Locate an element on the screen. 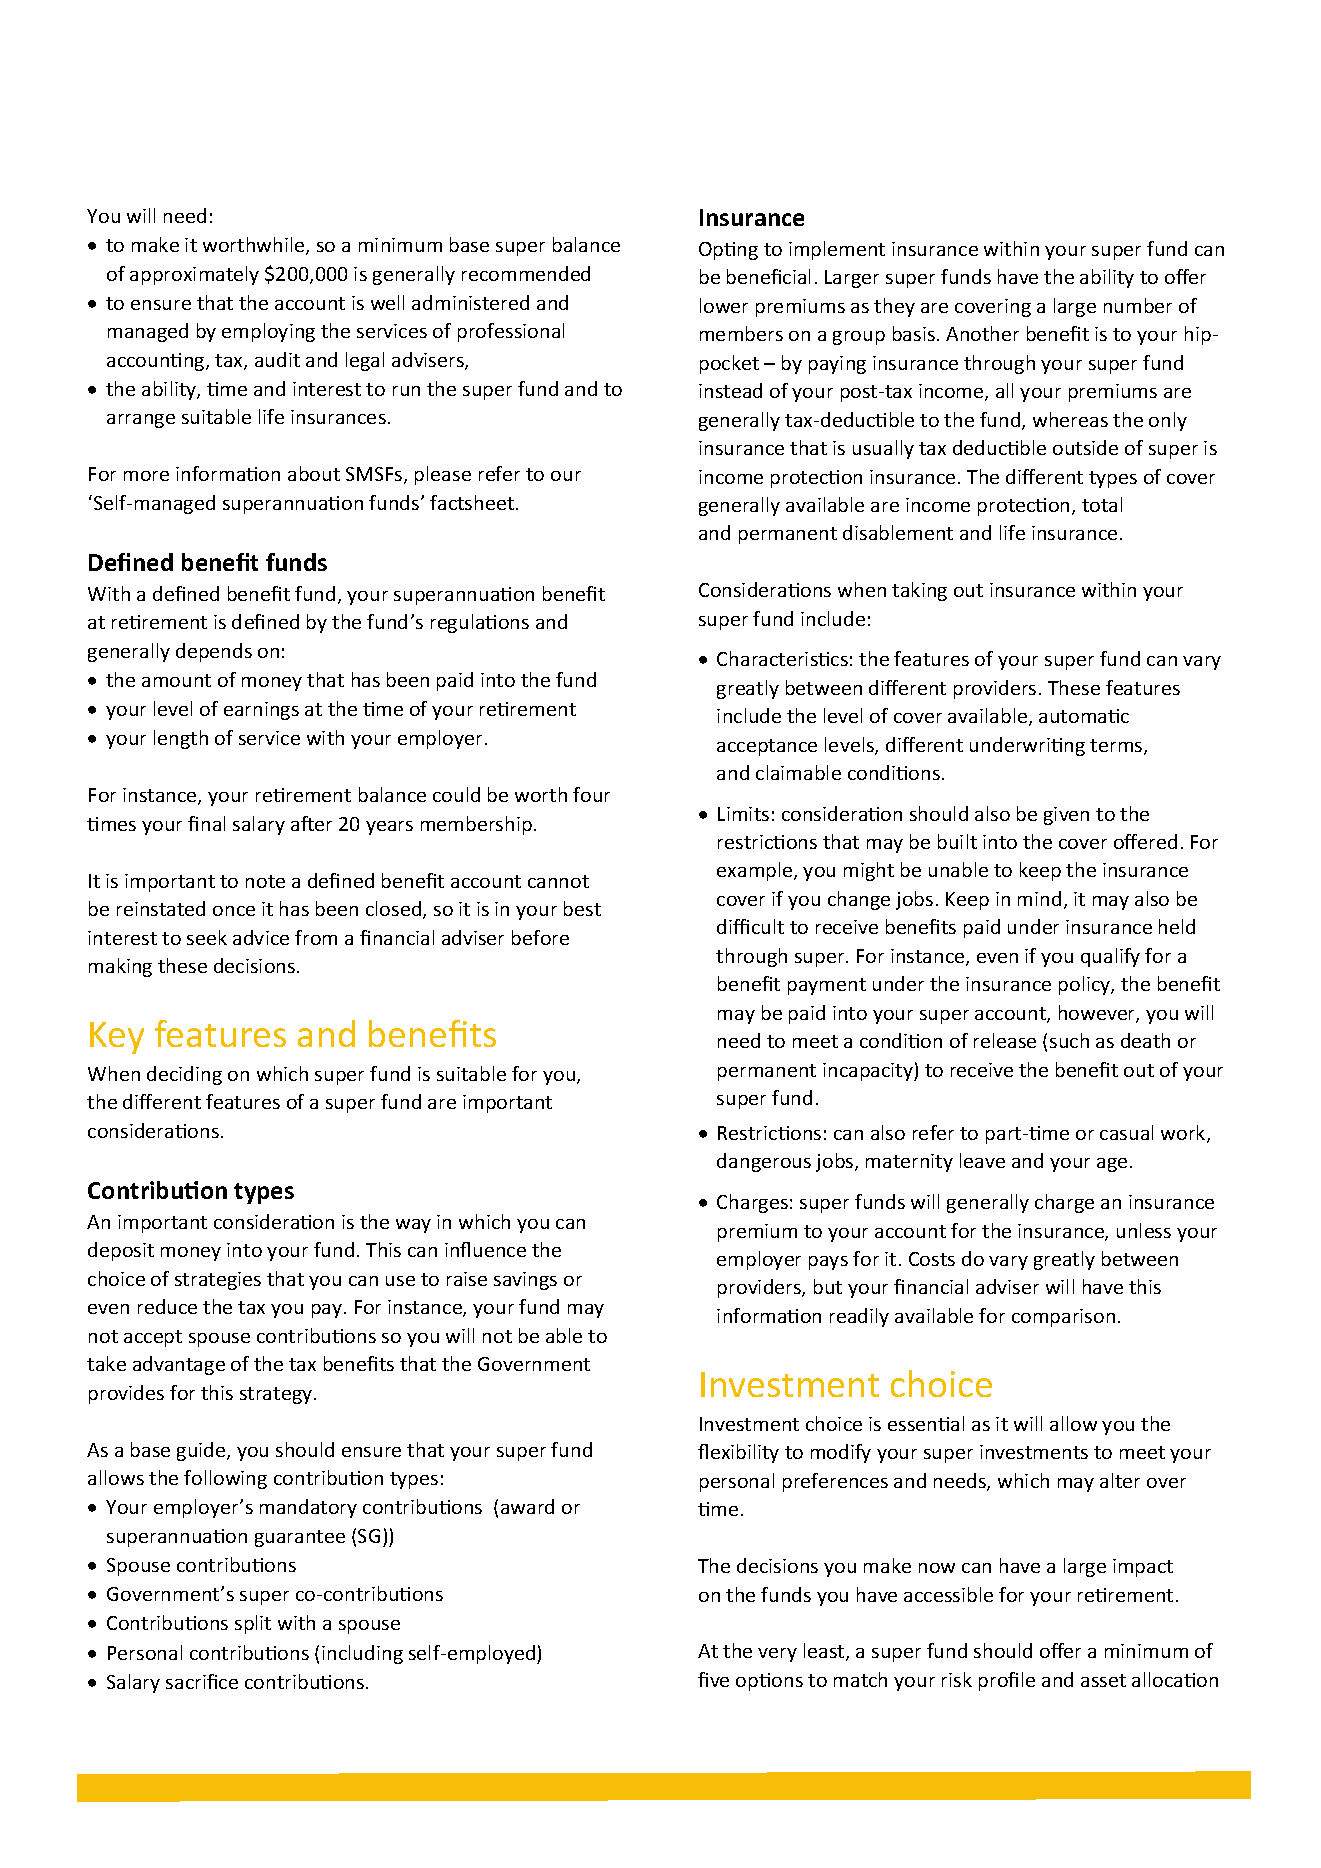 This screenshot has height=1868, width=1321. savings is located at coordinates (525, 1281).
